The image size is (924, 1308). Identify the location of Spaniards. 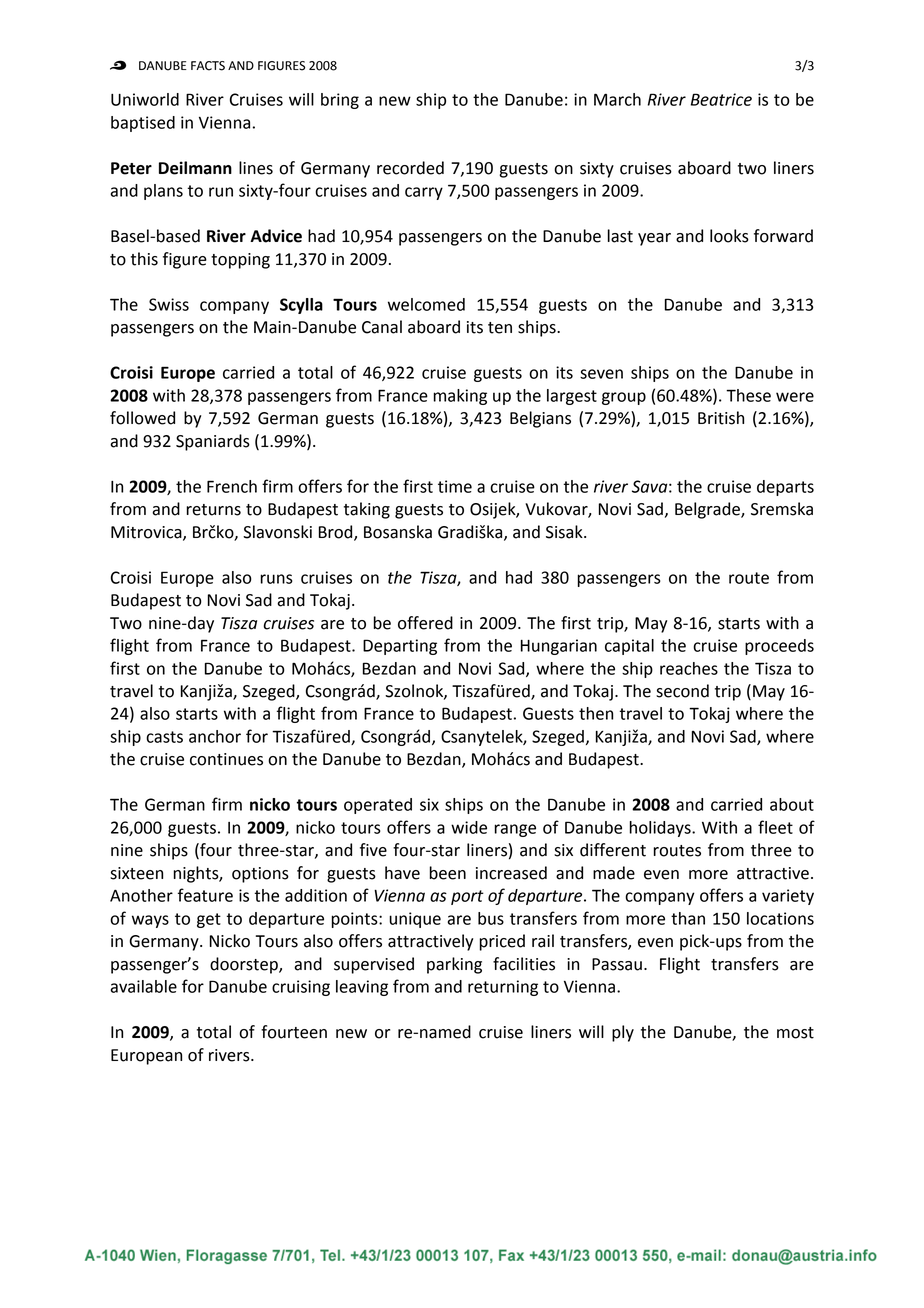
(213, 442).
